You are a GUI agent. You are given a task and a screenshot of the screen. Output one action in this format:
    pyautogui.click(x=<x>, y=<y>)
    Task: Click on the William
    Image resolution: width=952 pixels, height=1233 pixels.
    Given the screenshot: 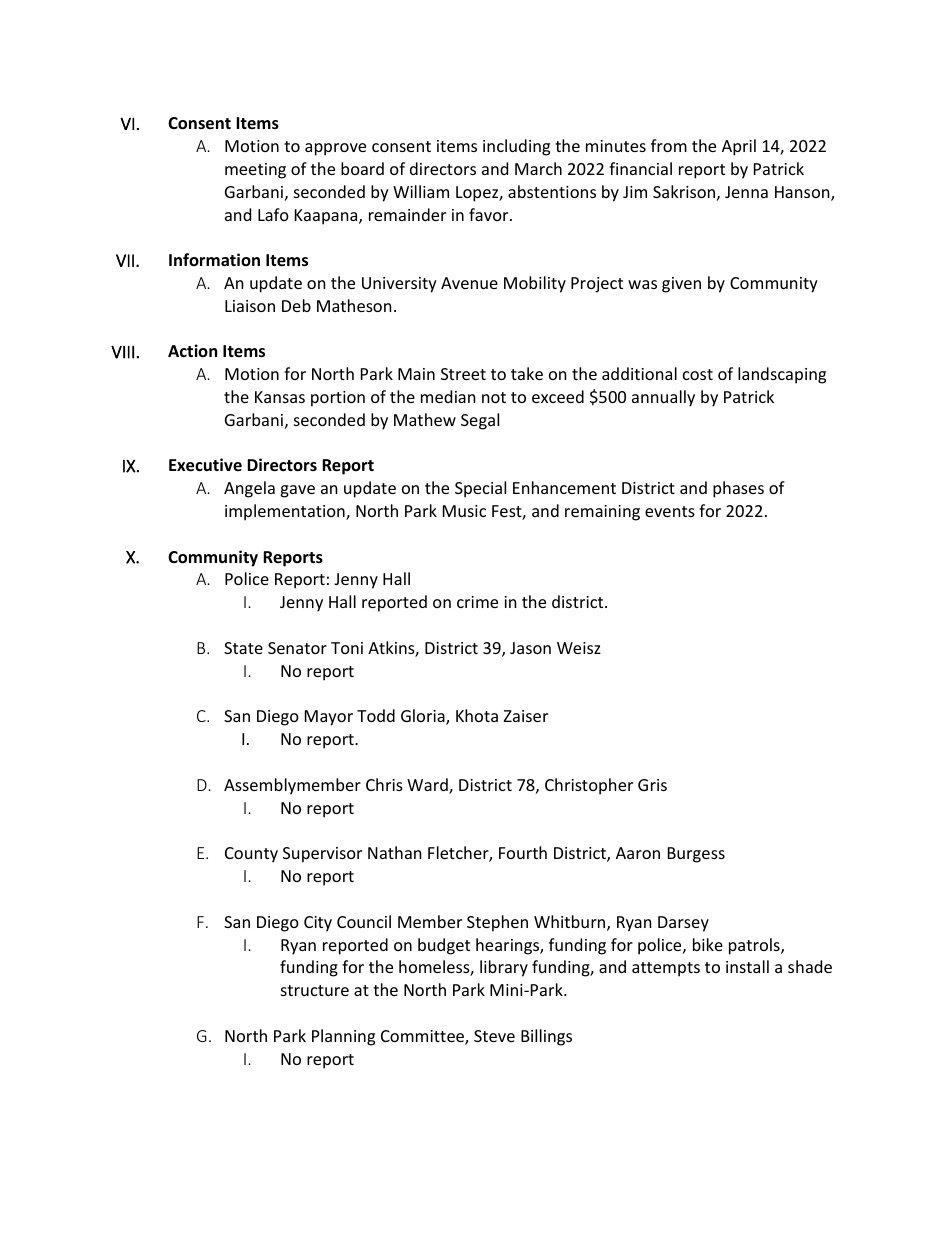 What is the action you would take?
    pyautogui.click(x=421, y=191)
